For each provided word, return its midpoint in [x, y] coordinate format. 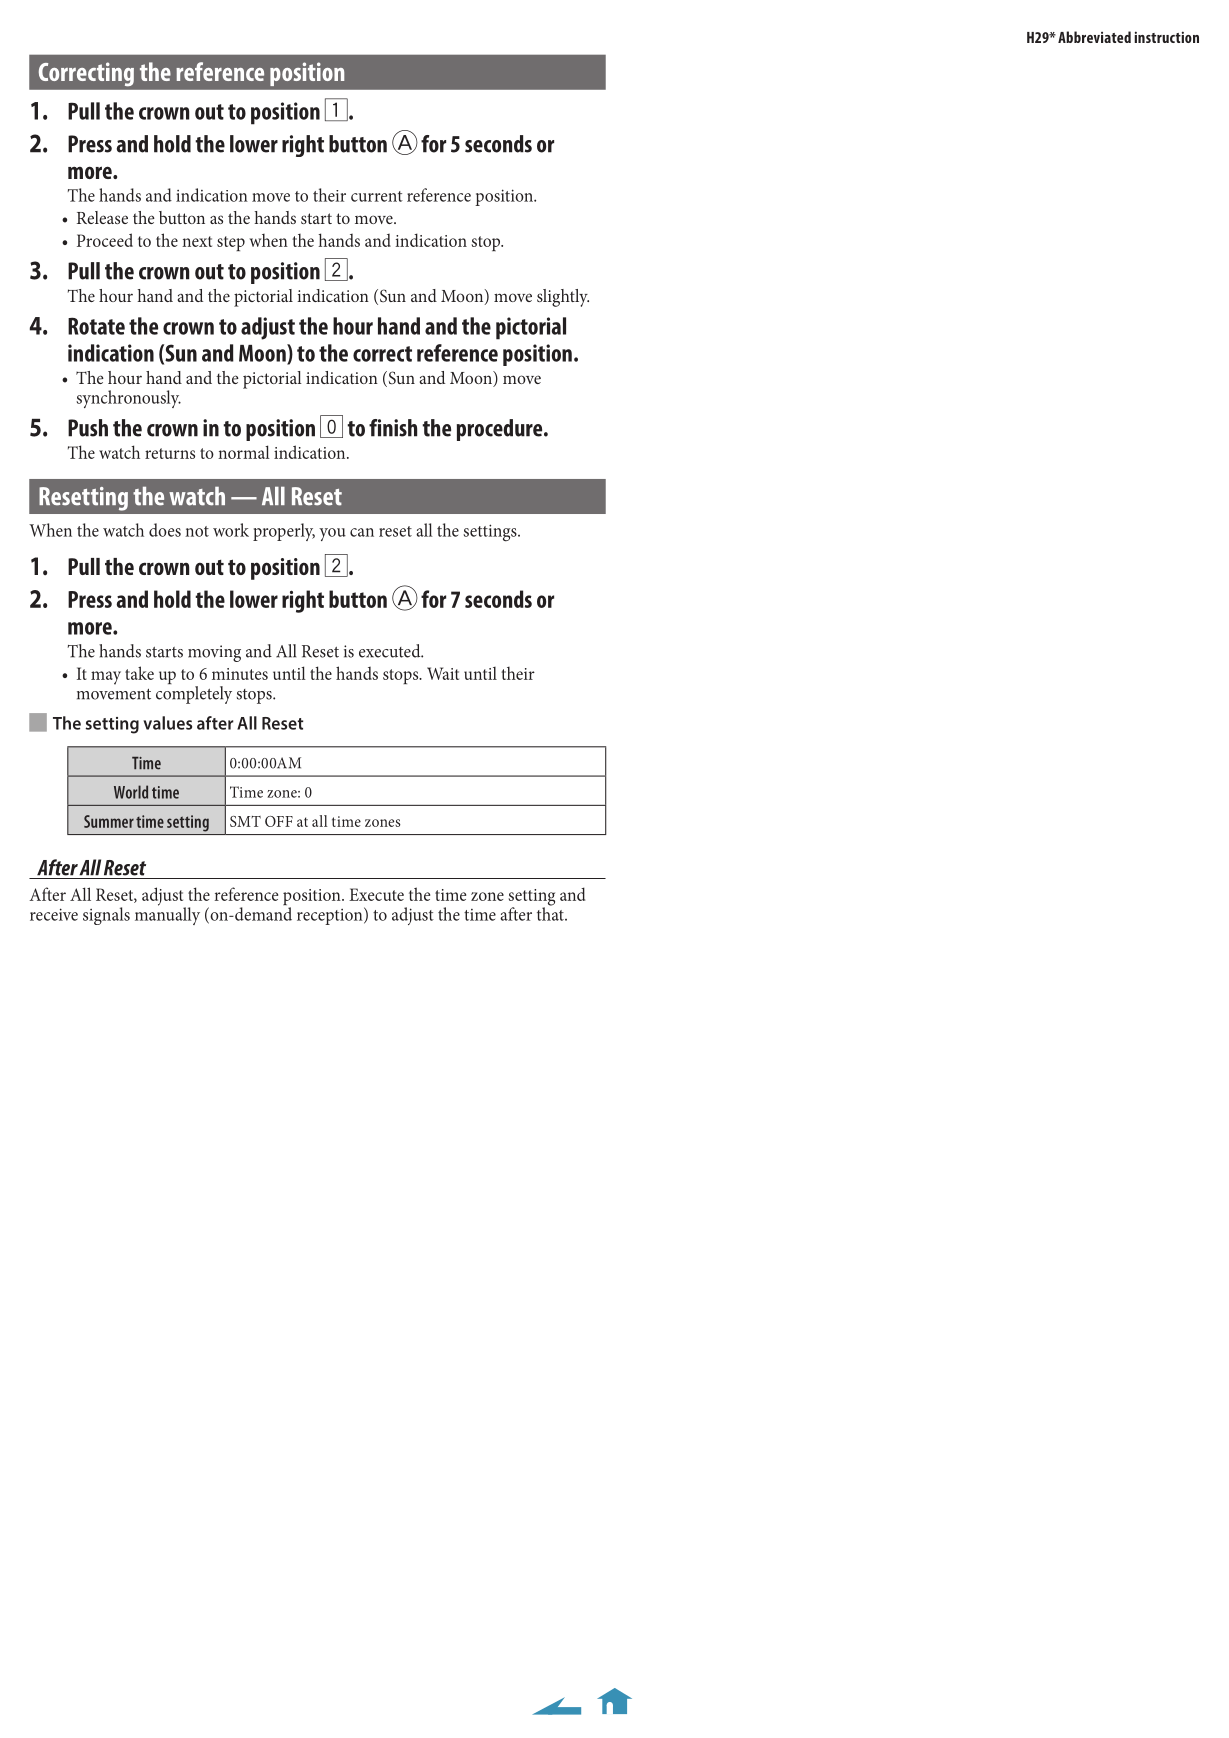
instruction [1166, 37]
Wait [443, 673]
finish [393, 428]
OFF [279, 821]
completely [194, 695]
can [362, 532]
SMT [245, 821]
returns [170, 453]
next [197, 241]
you [332, 534]
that [551, 913]
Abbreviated [1094, 37]
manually [167, 915]
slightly [563, 298]
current [377, 196]
